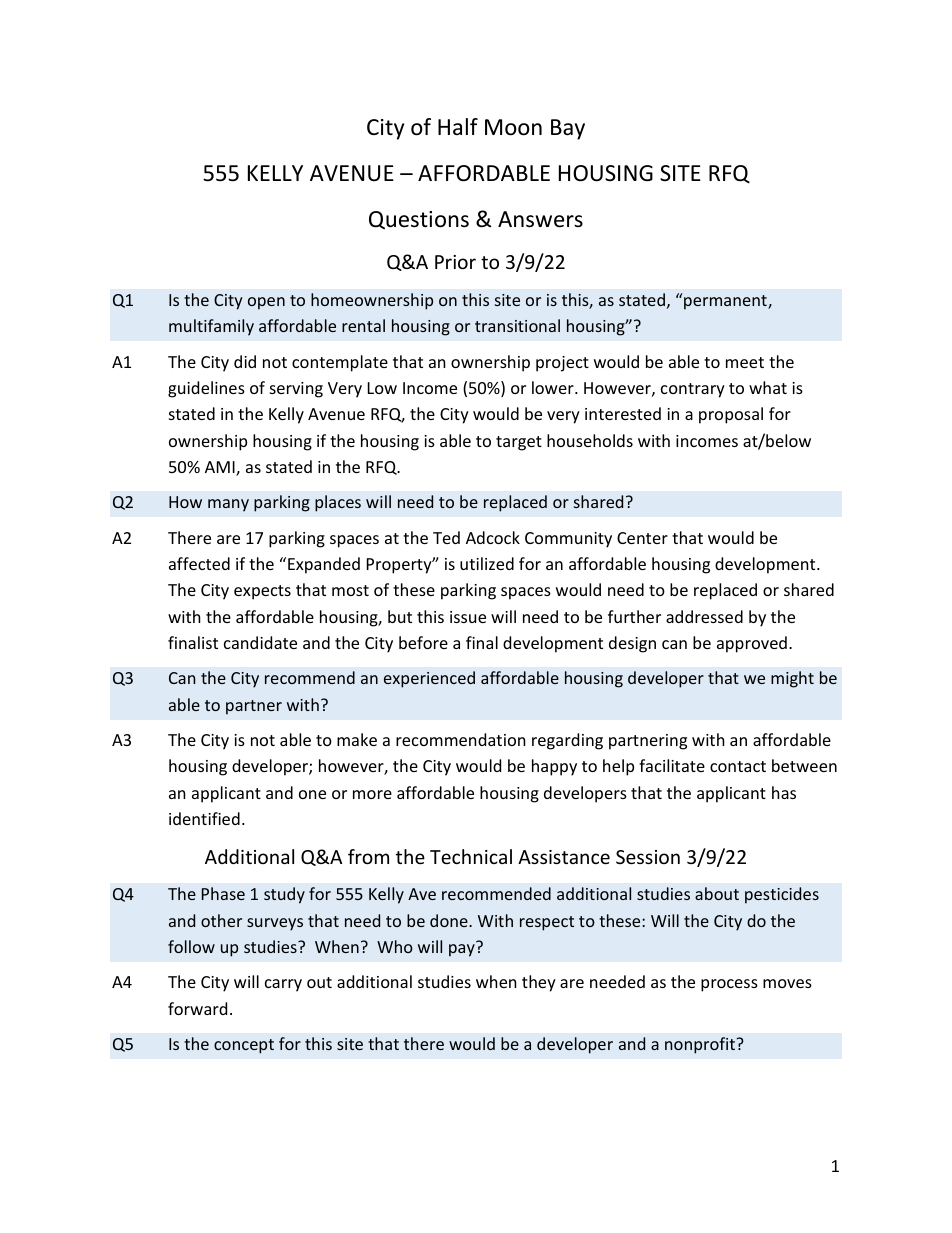  I want to click on happy, so click(554, 767).
